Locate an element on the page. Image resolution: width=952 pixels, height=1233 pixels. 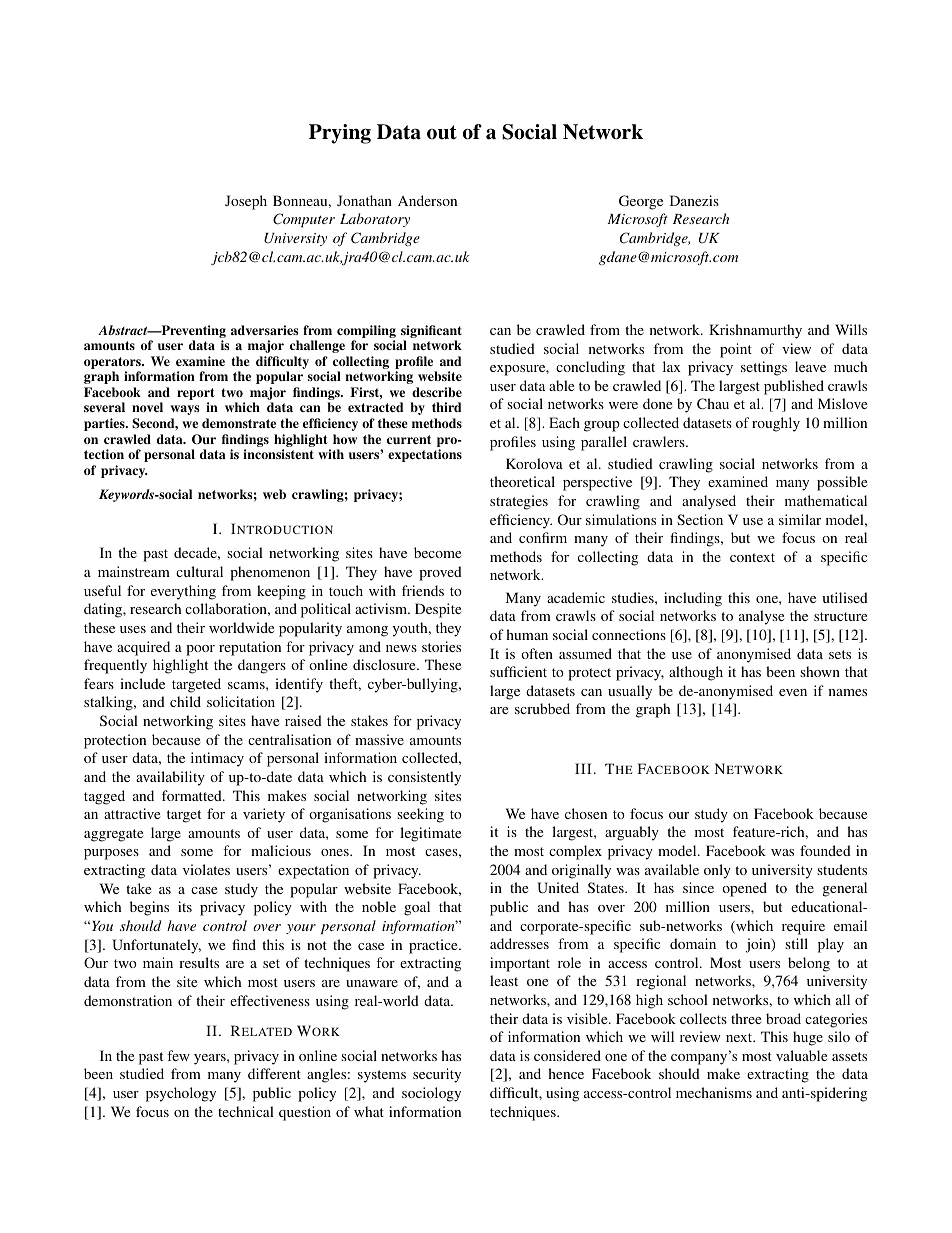
psychology is located at coordinates (181, 1094).
